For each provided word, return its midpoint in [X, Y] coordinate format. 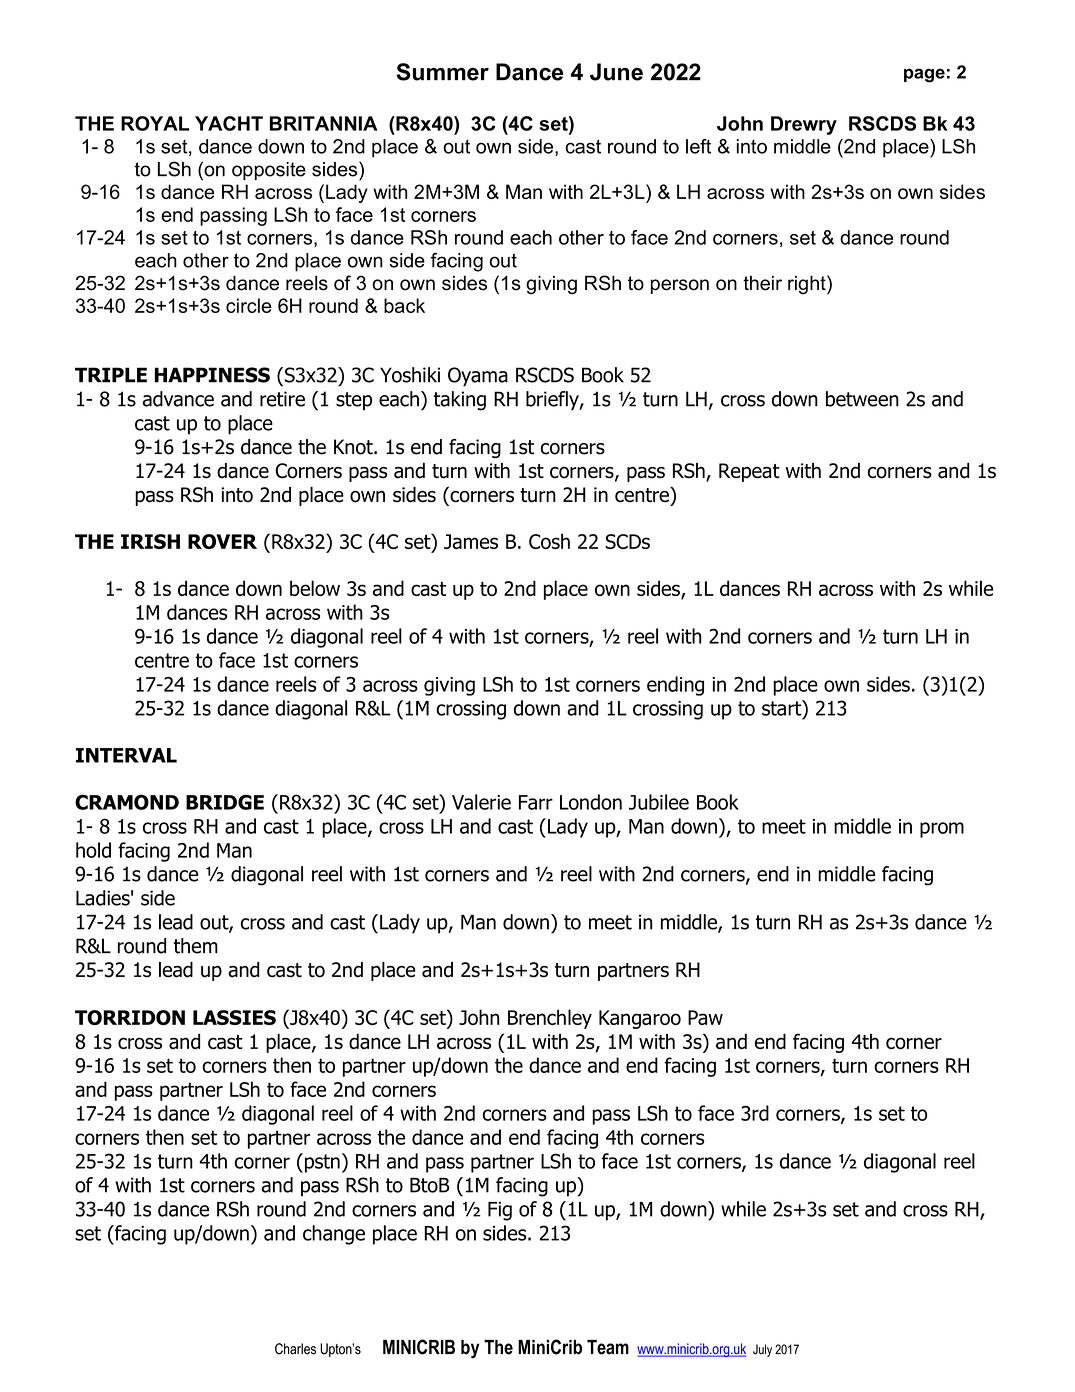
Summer [442, 72]
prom [942, 830]
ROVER [222, 541]
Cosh [549, 541]
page [924, 75]
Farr [536, 802]
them [196, 946]
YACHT [229, 123]
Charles [295, 1349]
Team [608, 1347]
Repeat [749, 472]
